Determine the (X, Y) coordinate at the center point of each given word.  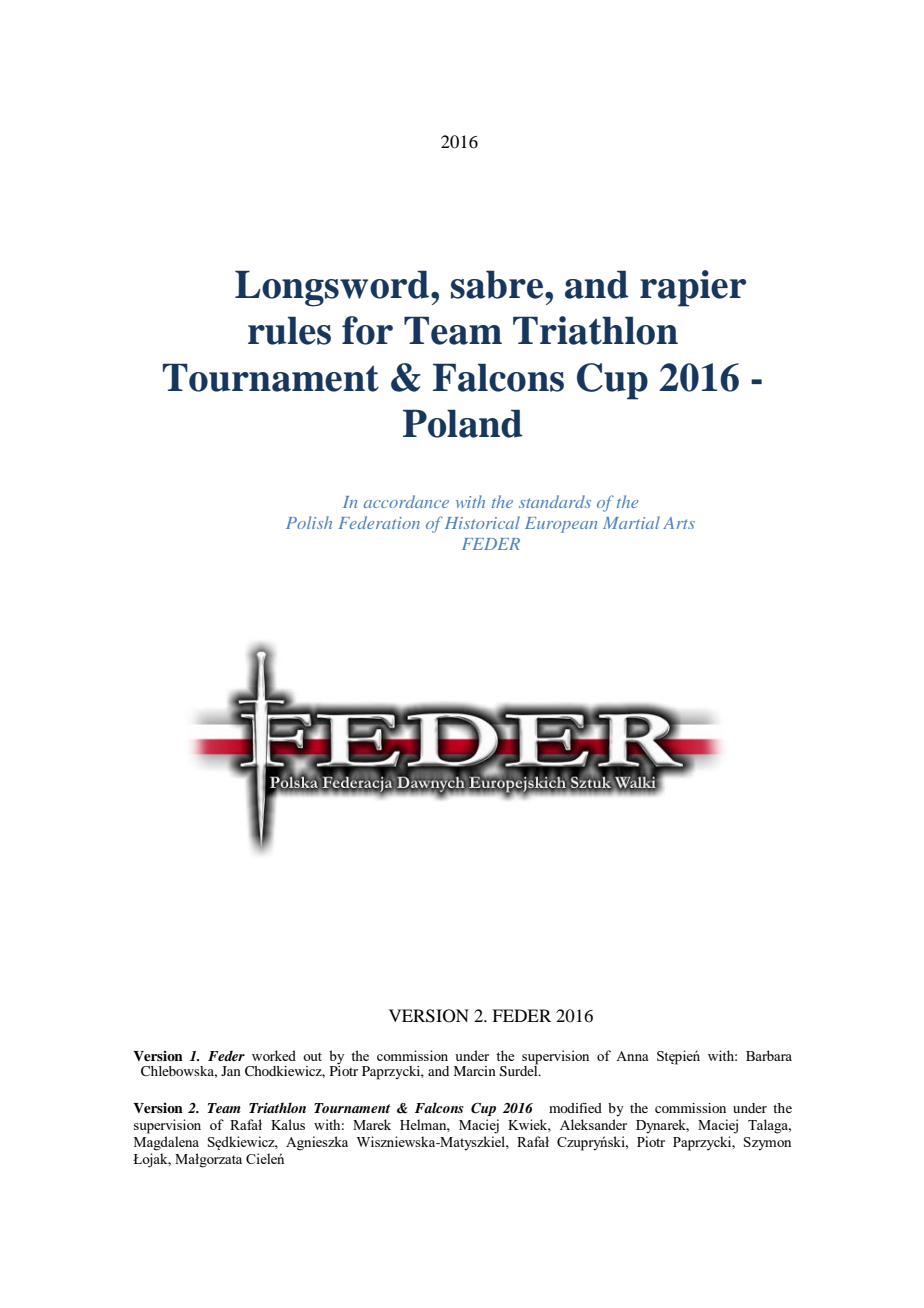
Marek (372, 1124)
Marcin (474, 1071)
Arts (679, 523)
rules (289, 330)
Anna (632, 1056)
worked (274, 1055)
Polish (309, 522)
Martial (631, 522)
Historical (482, 522)
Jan (231, 1071)
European (561, 525)
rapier (693, 288)
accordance (406, 501)
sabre (498, 284)
